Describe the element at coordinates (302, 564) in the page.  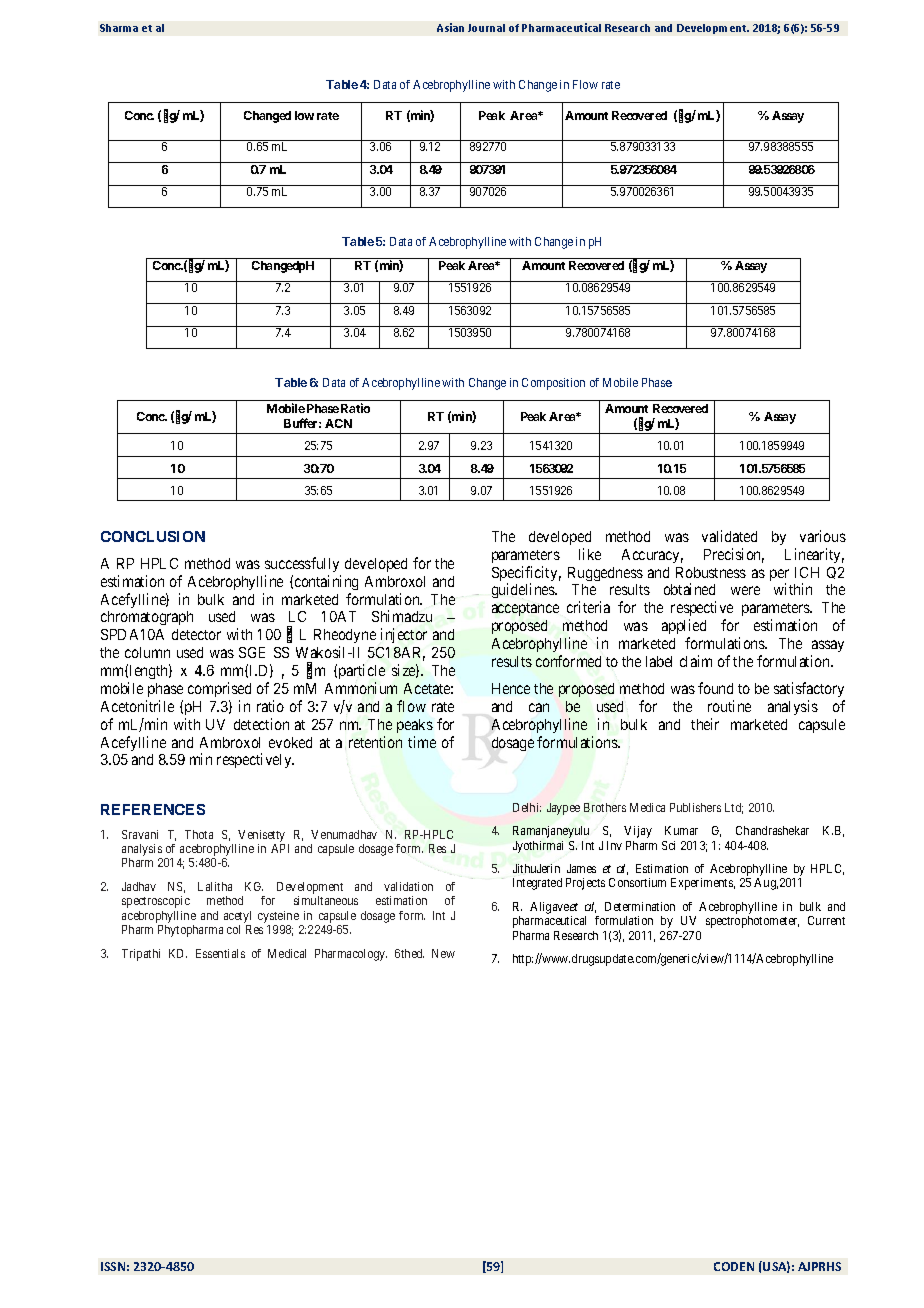
I see `successfully` at that location.
